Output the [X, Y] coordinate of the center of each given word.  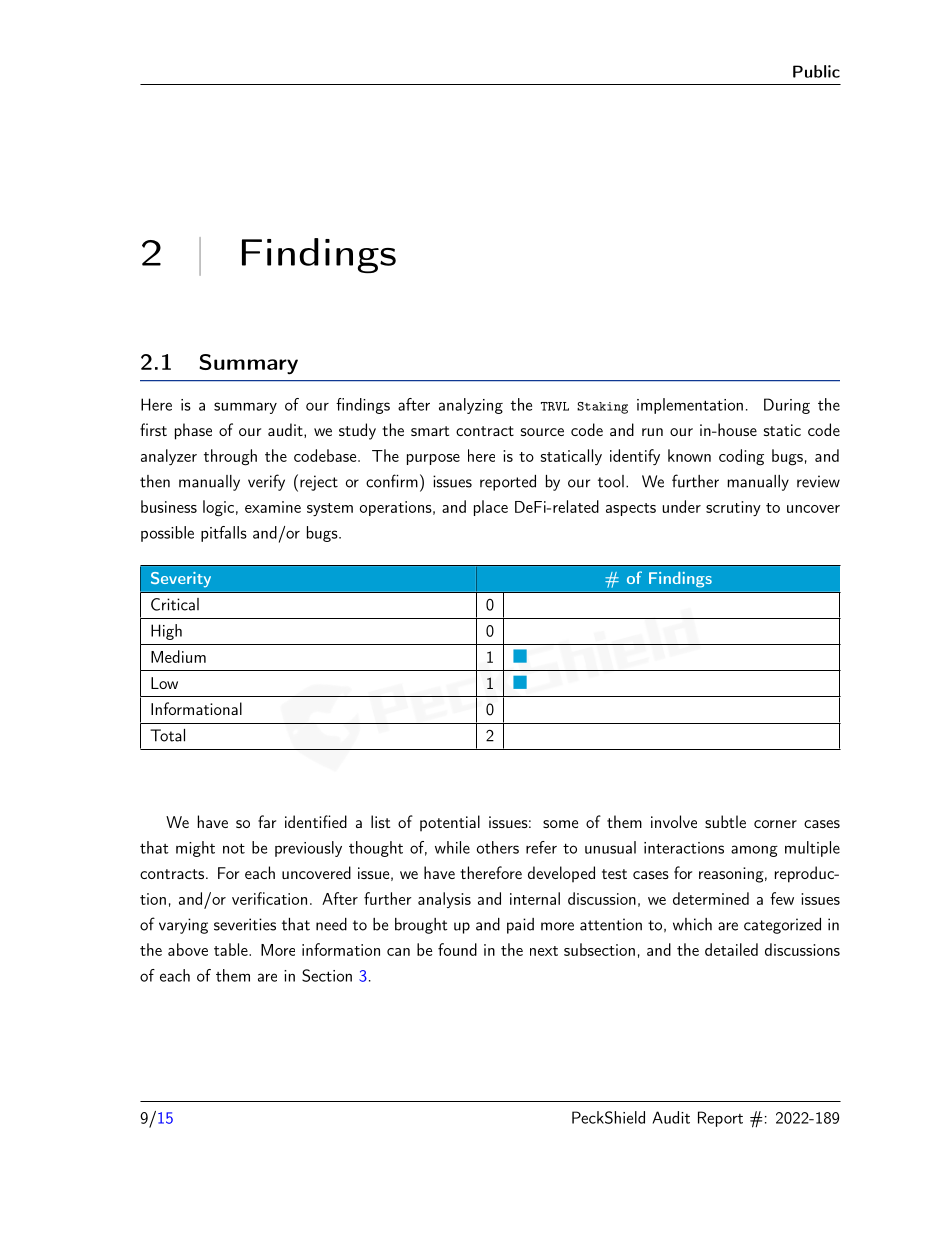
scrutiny [733, 508]
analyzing [471, 406]
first [153, 429]
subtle [725, 821]
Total [167, 735]
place [491, 508]
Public [816, 71]
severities [245, 924]
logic [218, 508]
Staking [602, 408]
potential [450, 823]
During [787, 406]
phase [193, 431]
